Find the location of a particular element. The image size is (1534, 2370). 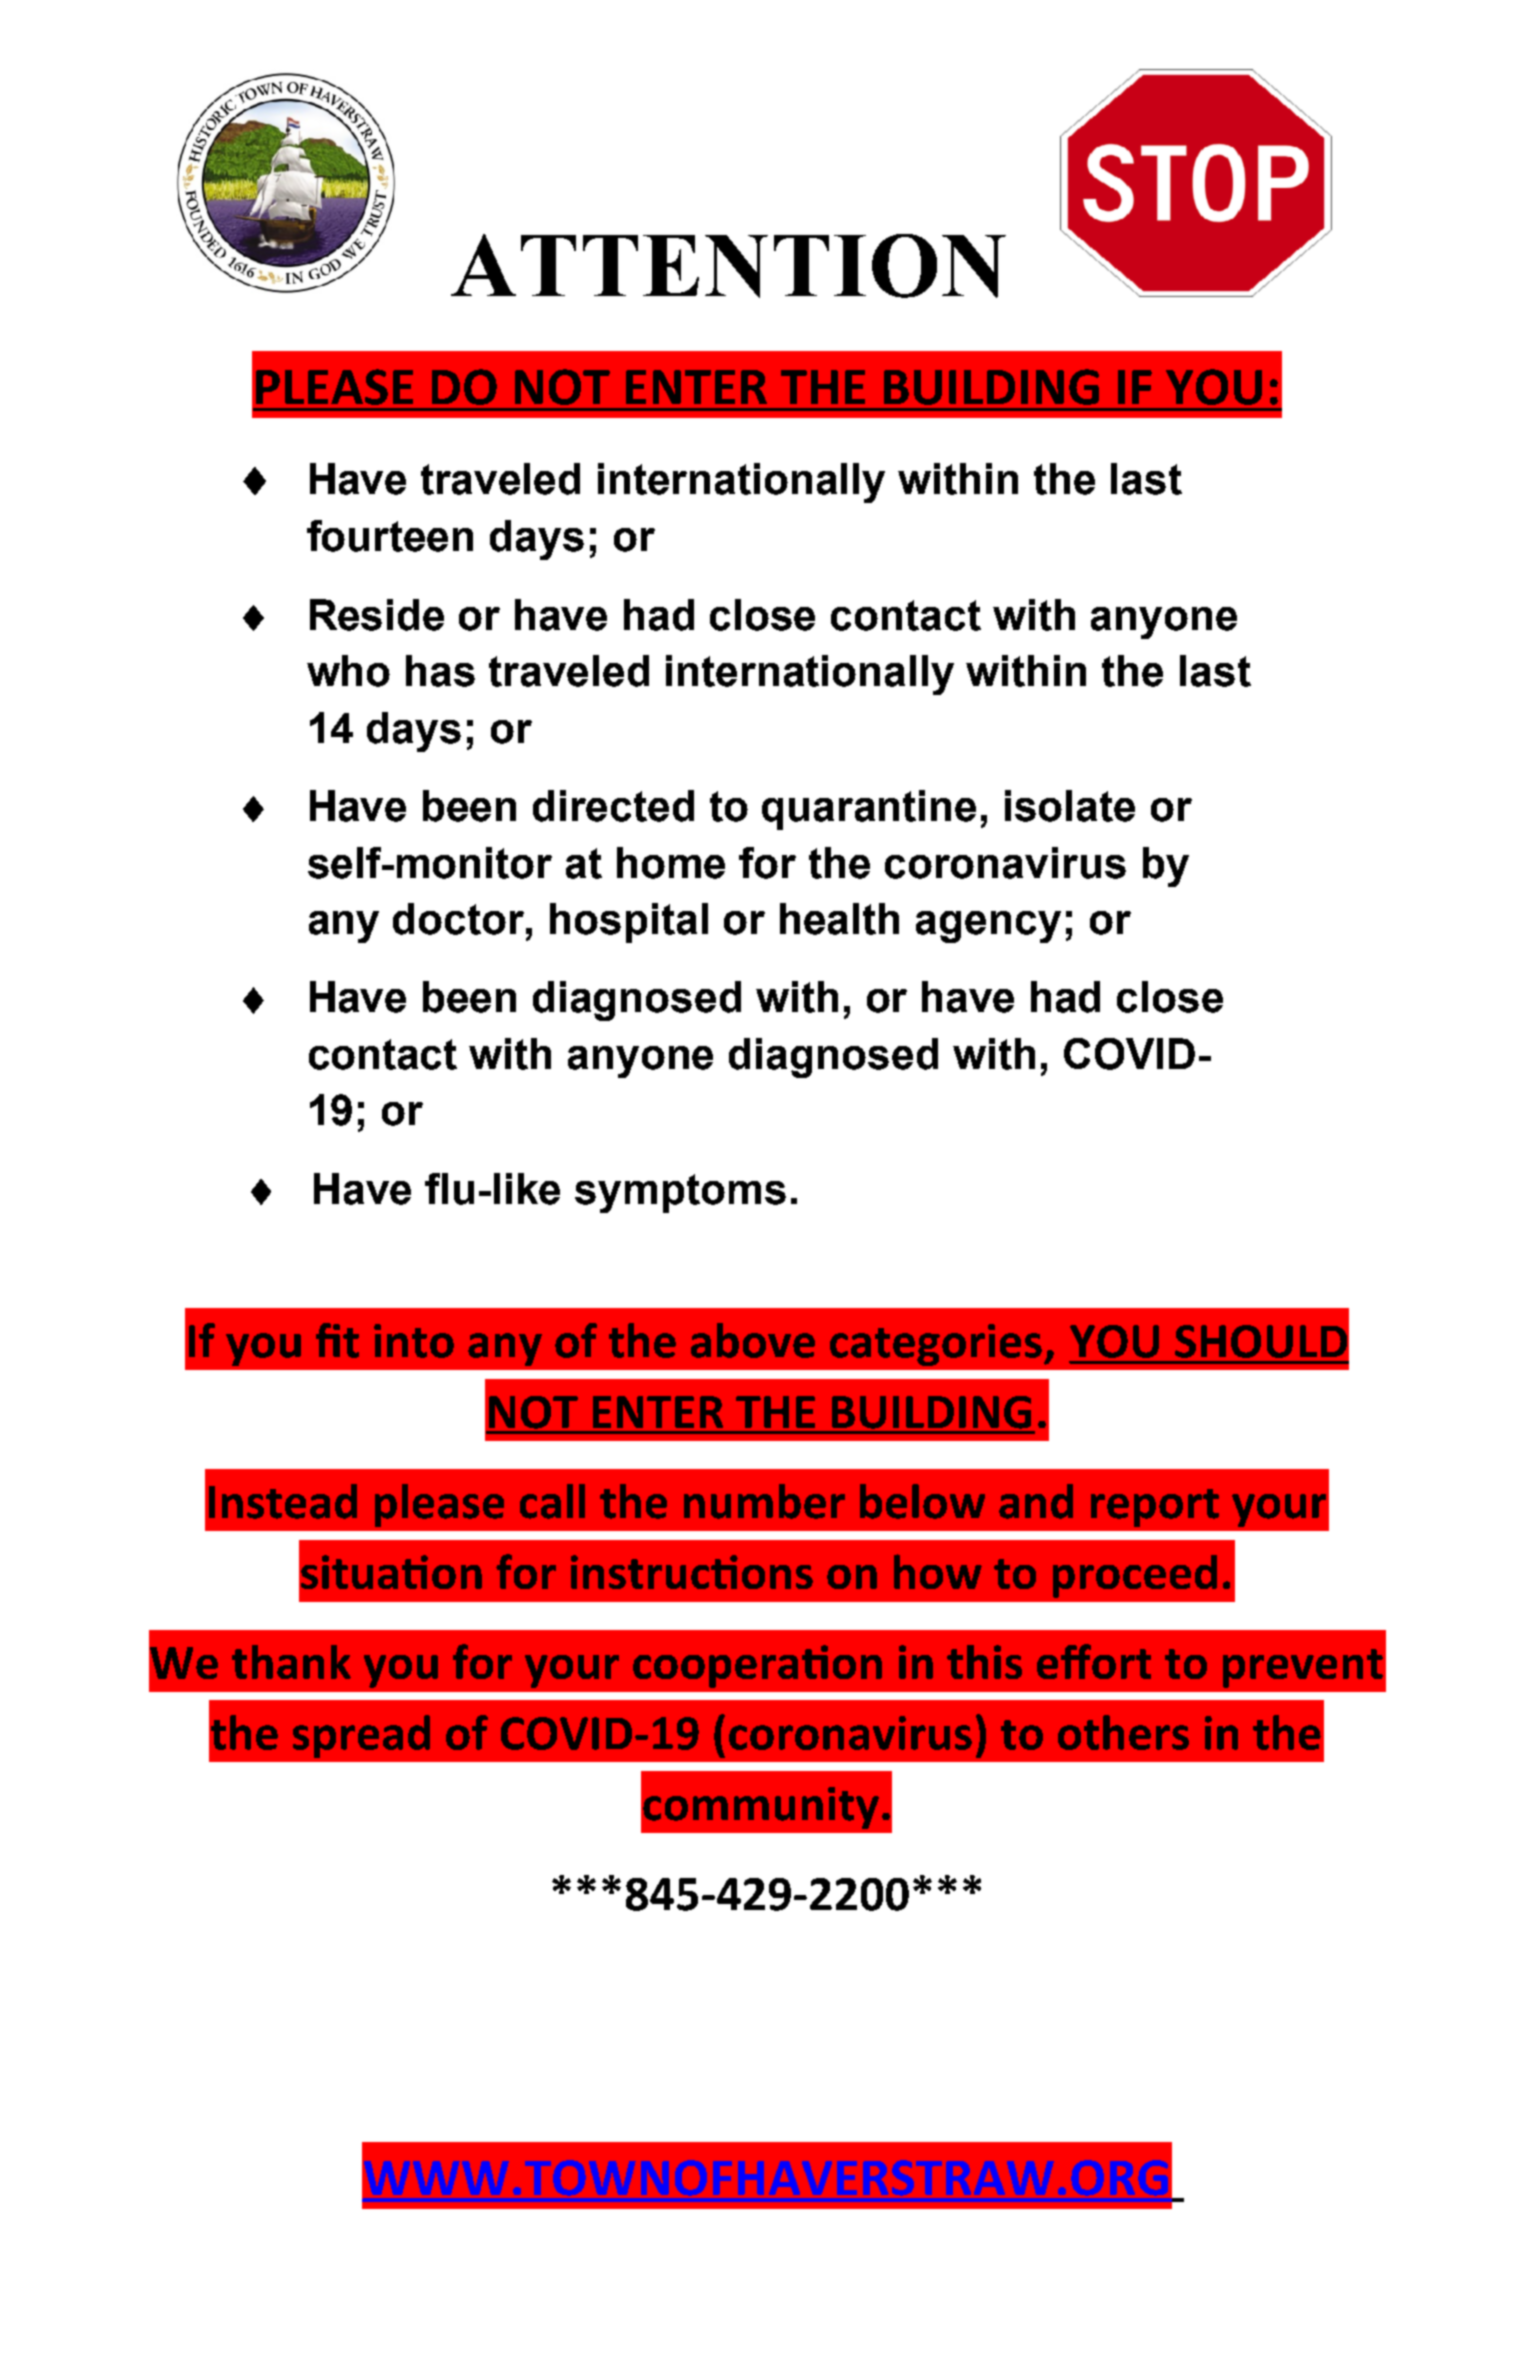

above is located at coordinates (753, 1340).
